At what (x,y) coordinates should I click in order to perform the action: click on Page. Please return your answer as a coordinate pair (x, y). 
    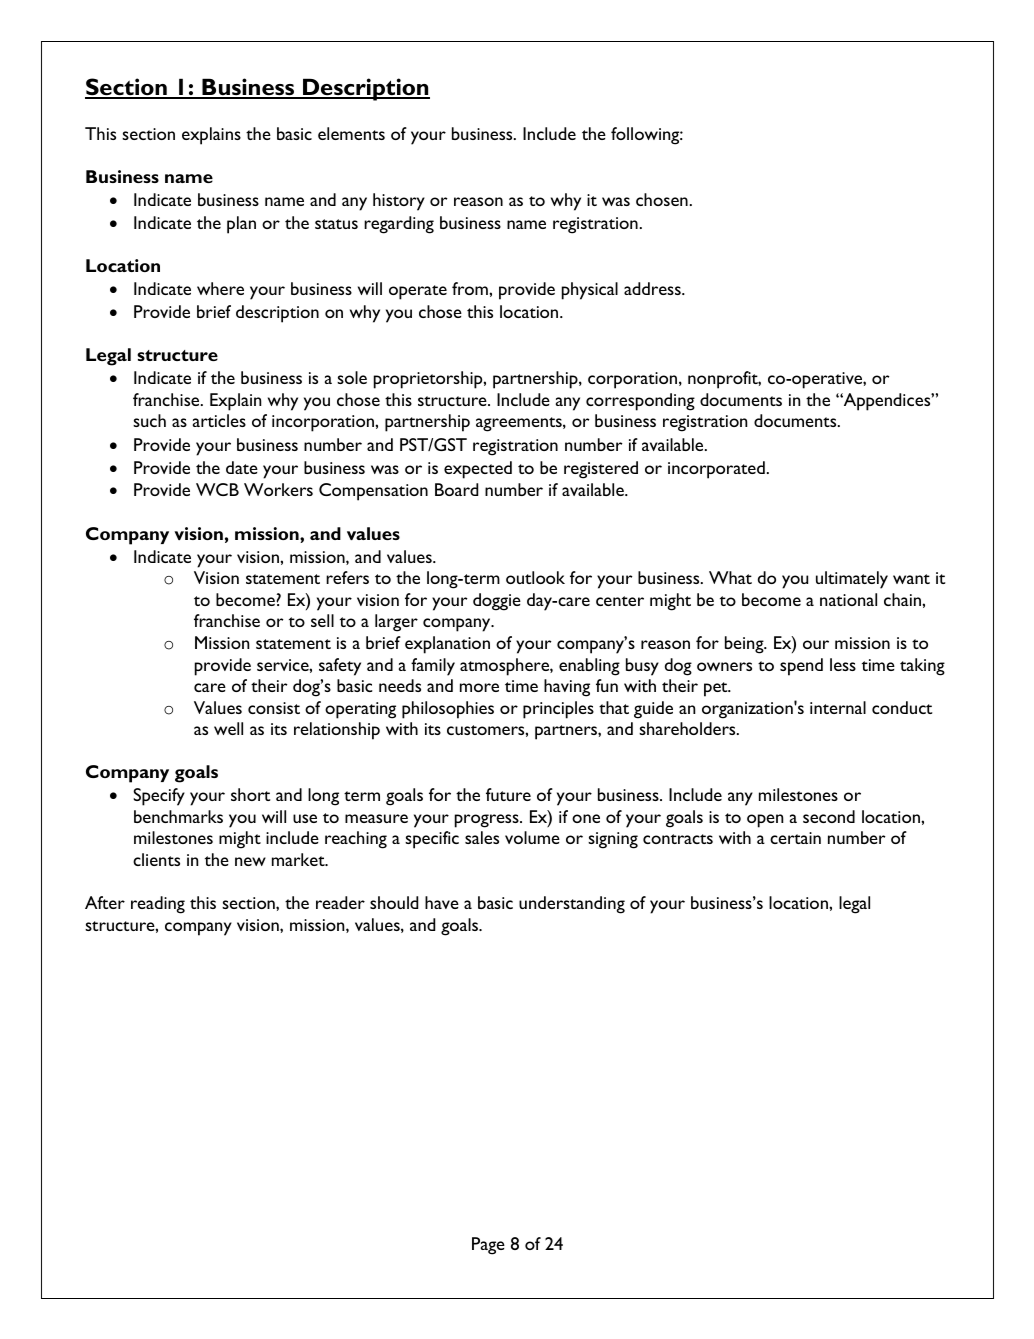
    Looking at the image, I should click on (488, 1246).
